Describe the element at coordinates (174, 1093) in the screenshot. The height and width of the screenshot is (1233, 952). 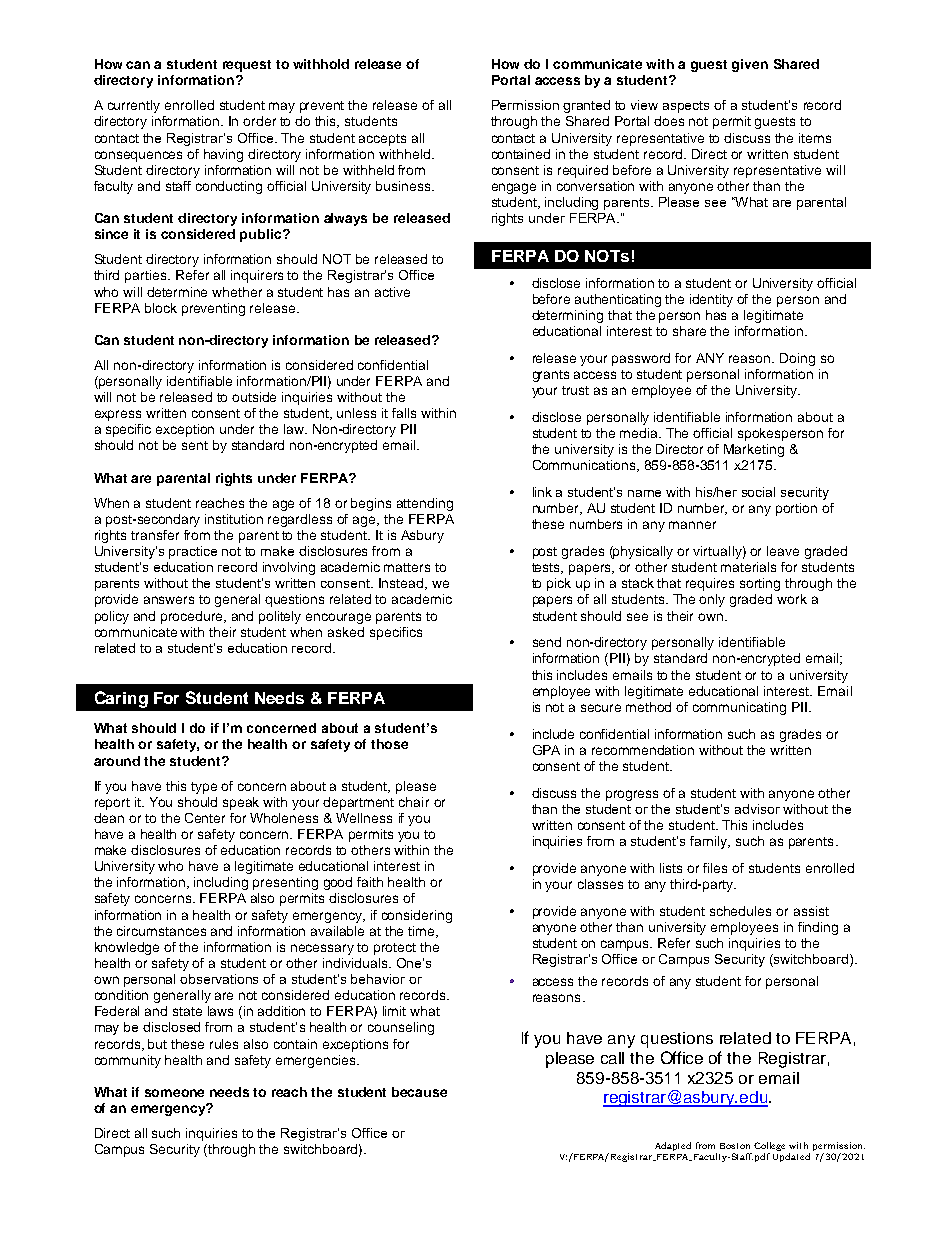
I see `someone` at that location.
